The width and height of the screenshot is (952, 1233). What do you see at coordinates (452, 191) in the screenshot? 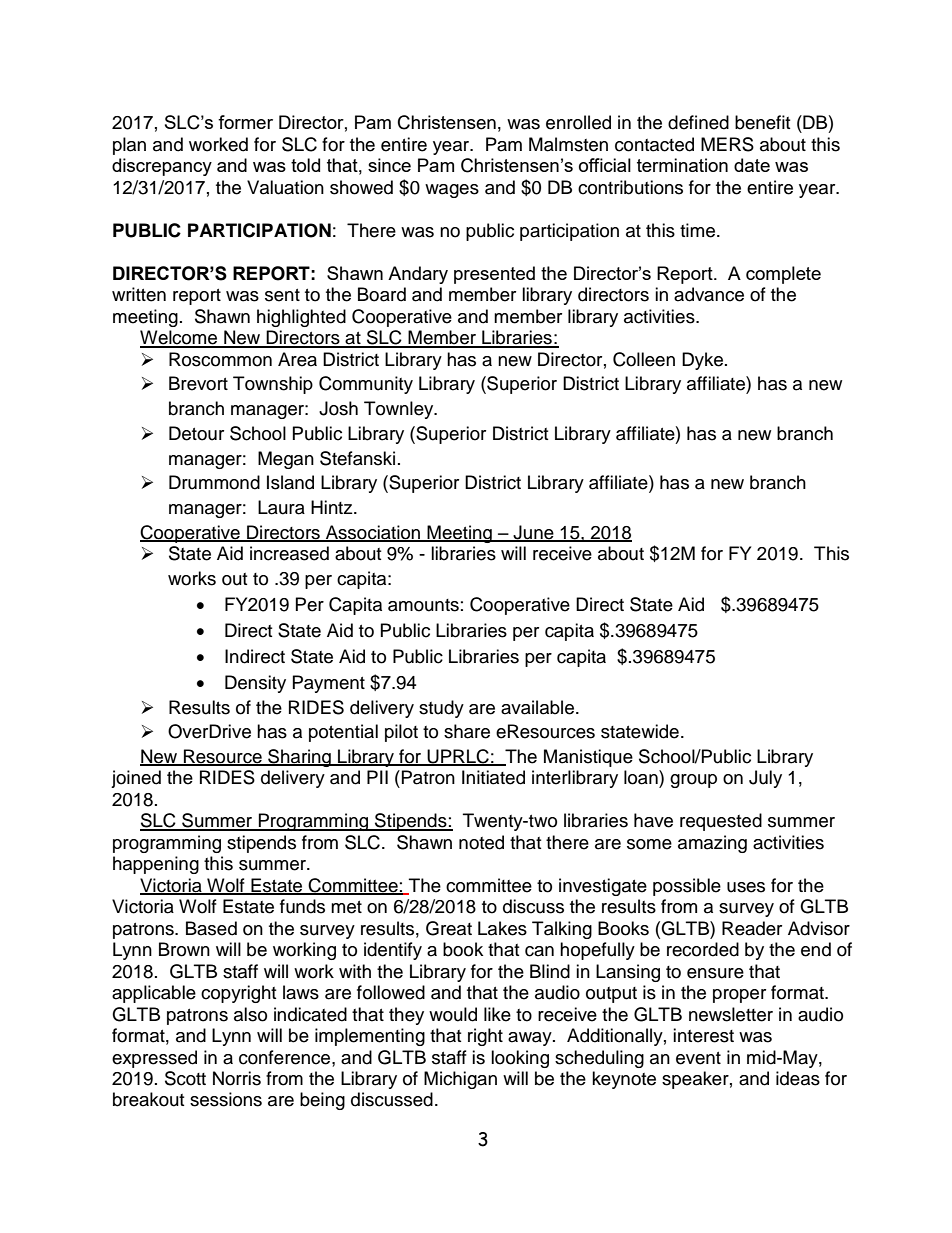
I see `wages` at bounding box center [452, 191].
